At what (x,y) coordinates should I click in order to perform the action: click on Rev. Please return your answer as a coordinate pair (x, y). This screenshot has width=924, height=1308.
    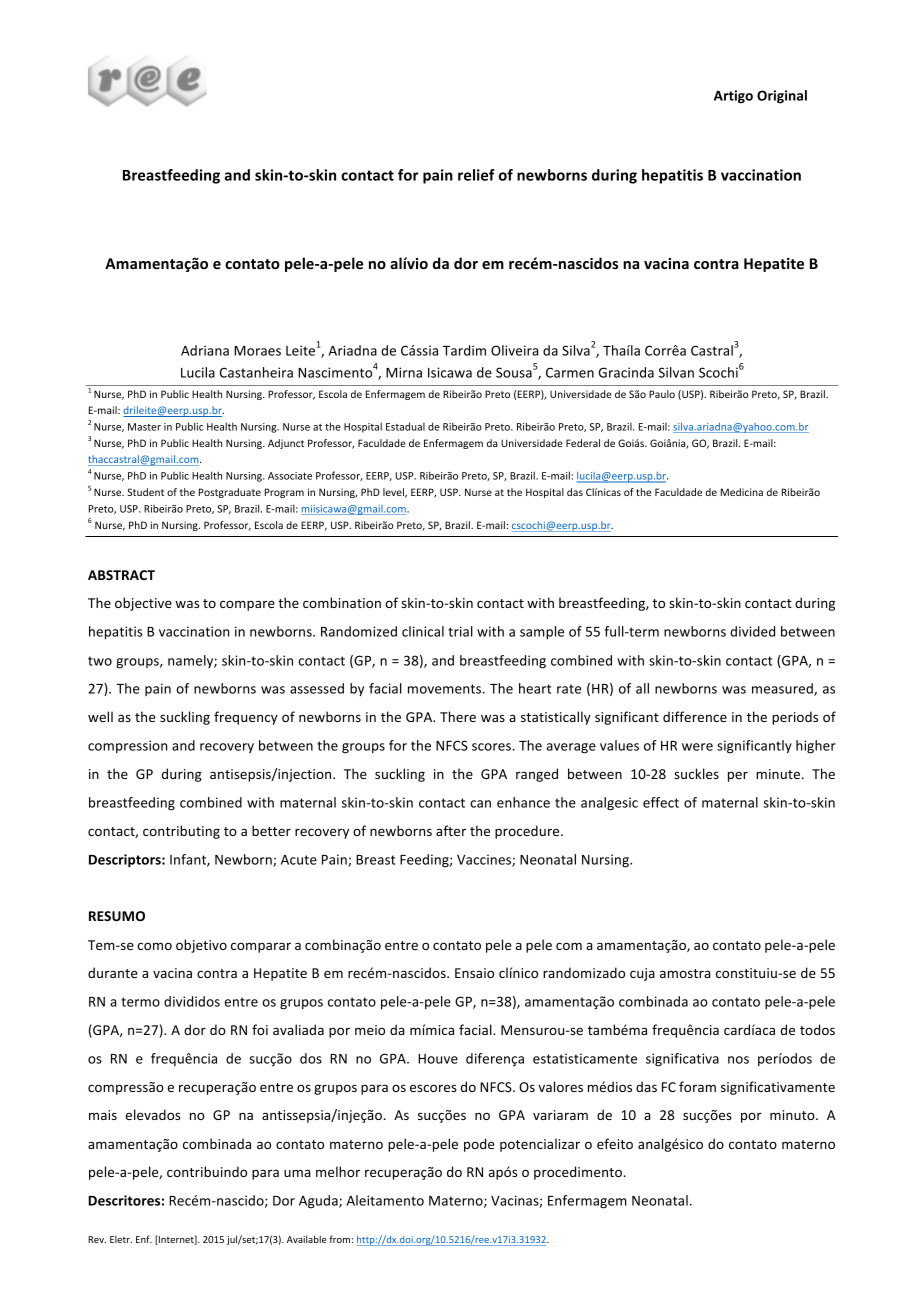
    Looking at the image, I should click on (97, 1239).
